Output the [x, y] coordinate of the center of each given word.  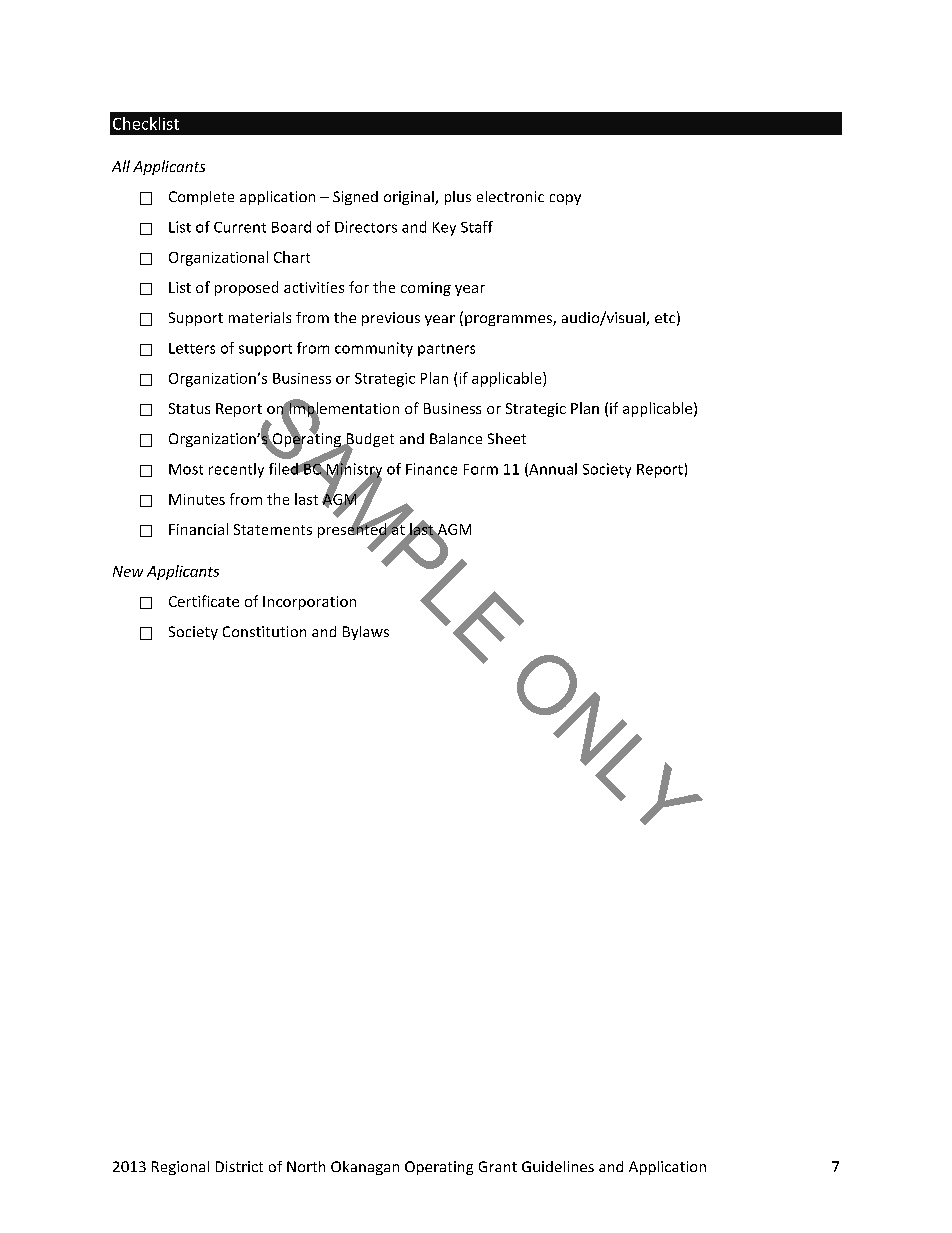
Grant [498, 1166]
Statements [273, 529]
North [306, 1166]
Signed [355, 198]
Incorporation [309, 603]
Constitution [264, 631]
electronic [510, 196]
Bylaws [366, 633]
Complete [201, 198]
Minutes [197, 499]
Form [481, 469]
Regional [180, 1168]
